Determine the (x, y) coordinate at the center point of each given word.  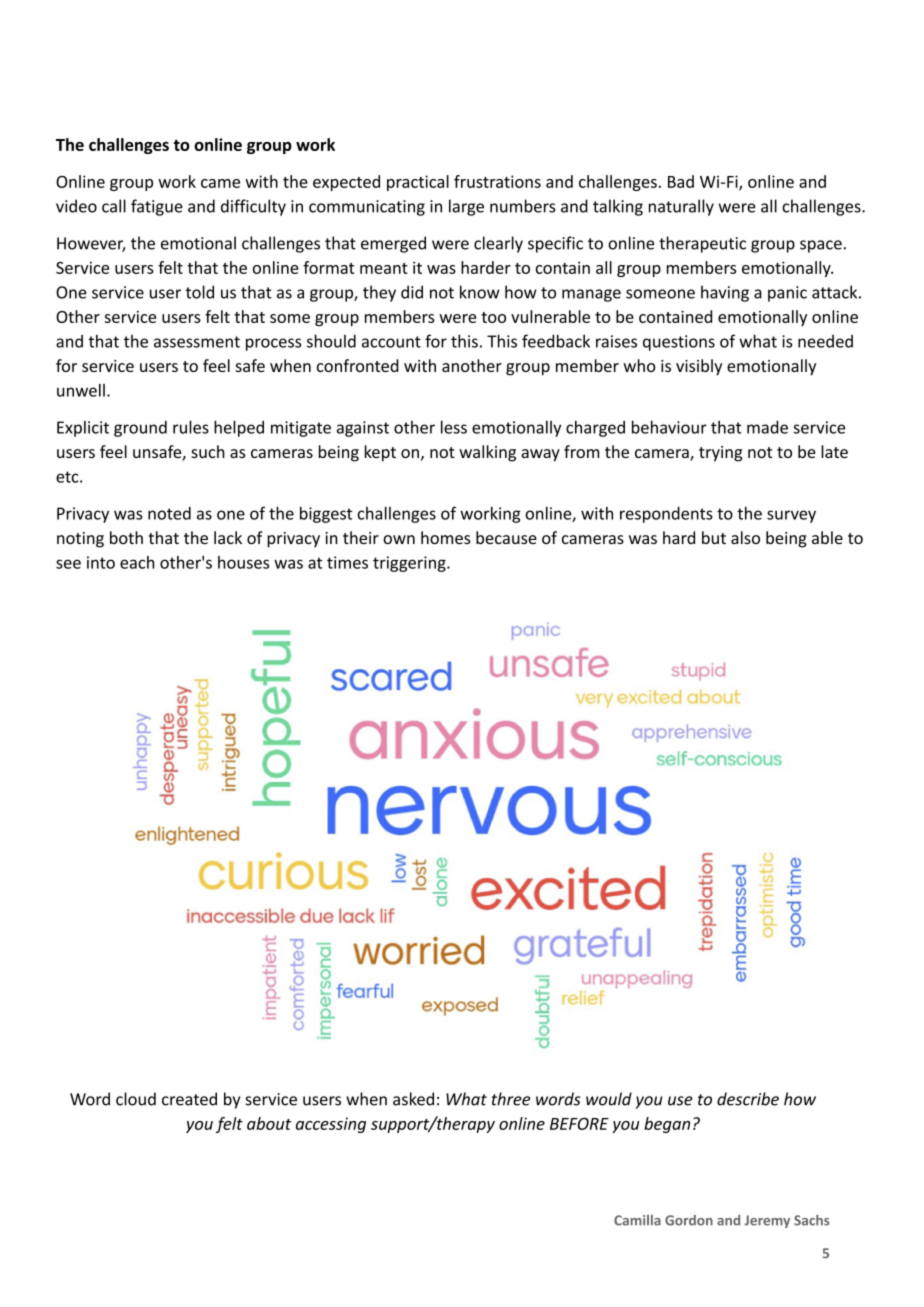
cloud (136, 1099)
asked (413, 1099)
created (189, 1099)
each (137, 562)
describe (748, 1099)
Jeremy (767, 1221)
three (511, 1099)
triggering (410, 564)
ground (140, 429)
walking (487, 453)
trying (720, 454)
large (466, 207)
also (745, 537)
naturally (681, 207)
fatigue (157, 207)
